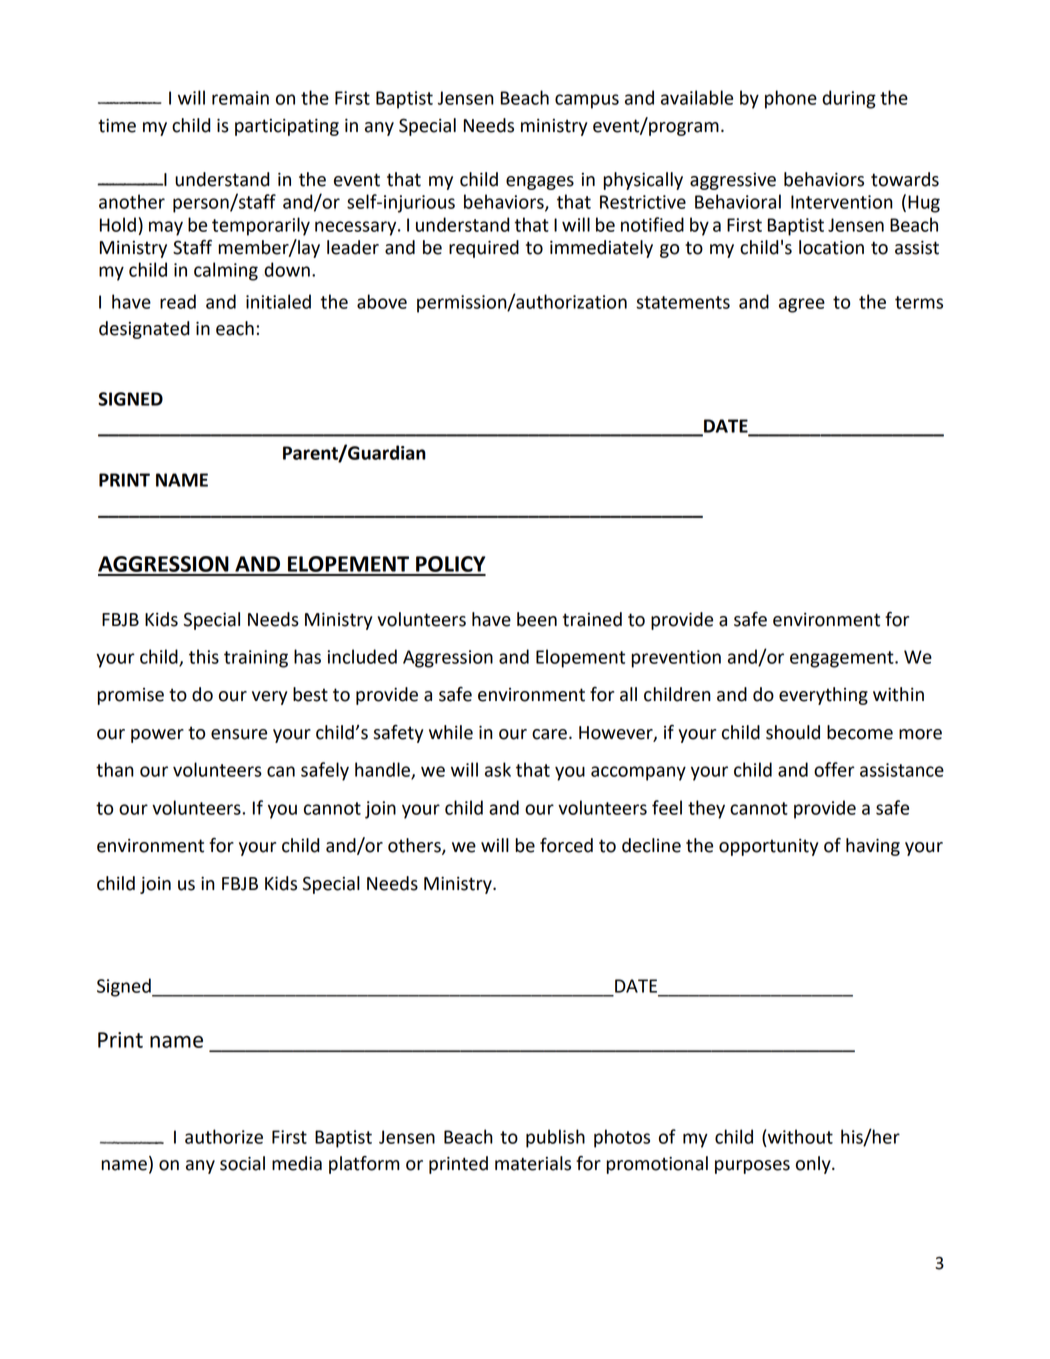 This screenshot has width=1050, height=1359. What do you see at coordinates (843, 659) in the screenshot?
I see `engagement` at bounding box center [843, 659].
